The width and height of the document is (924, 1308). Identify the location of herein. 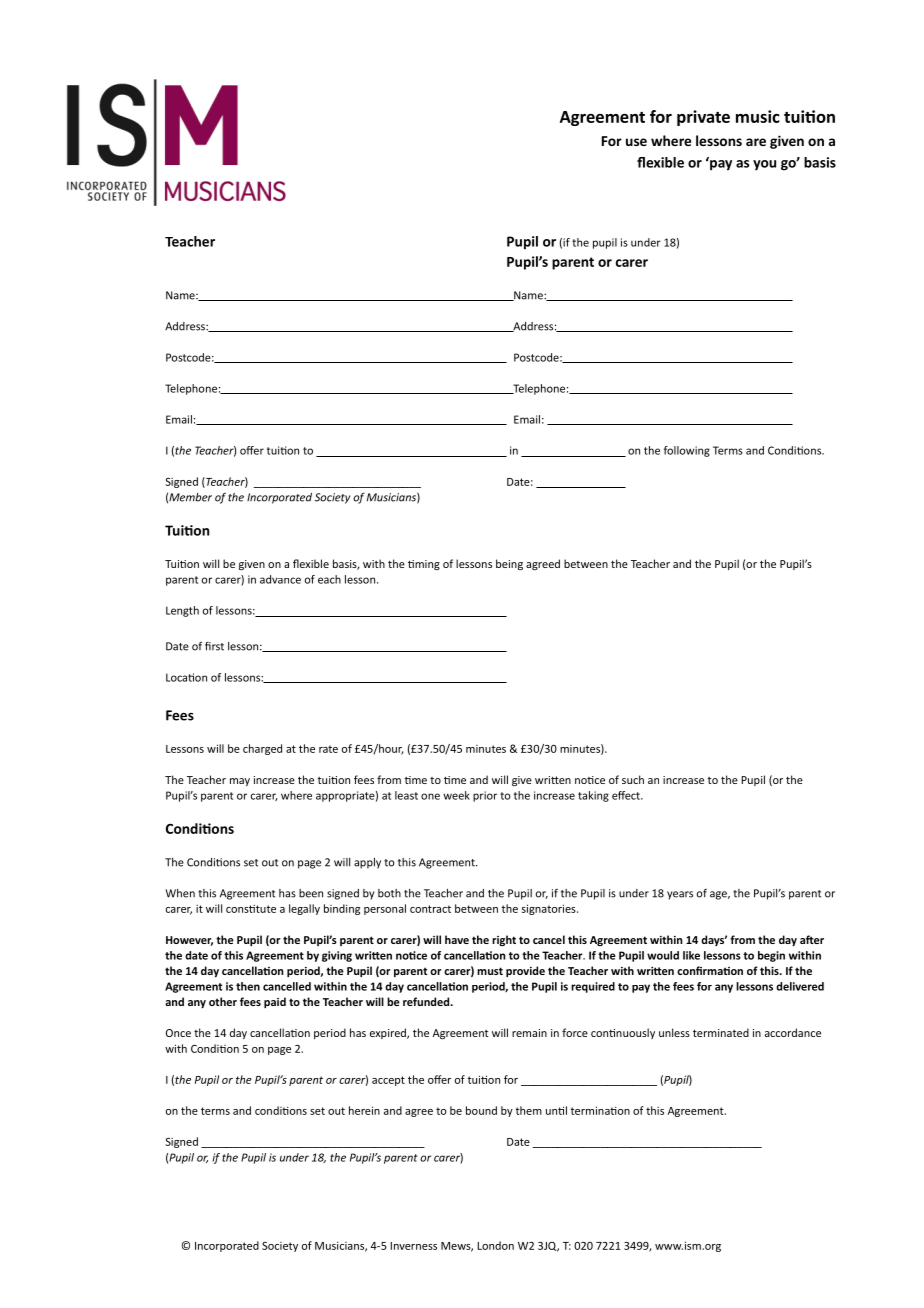
(364, 1110).
